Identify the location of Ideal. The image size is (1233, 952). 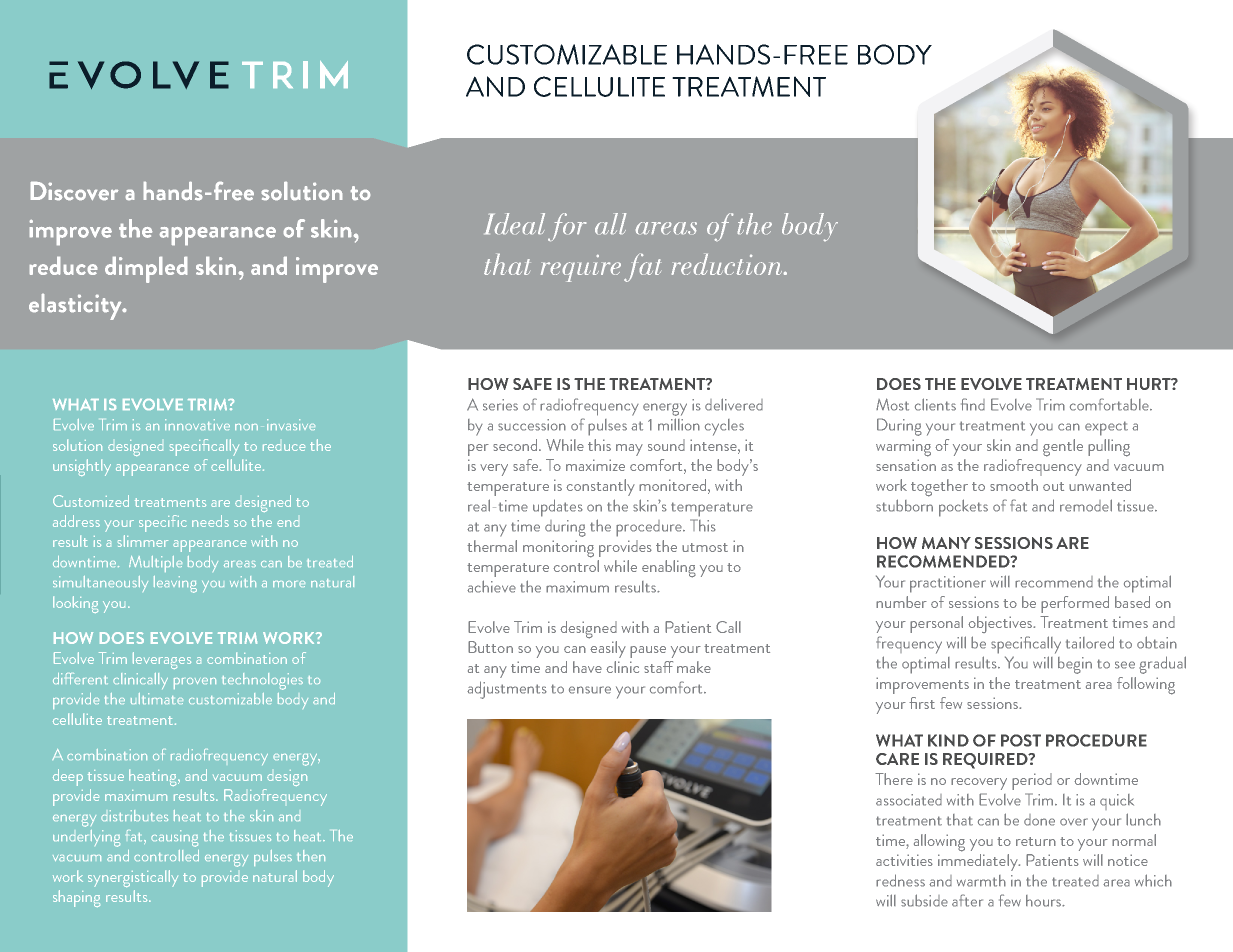
(515, 223).
